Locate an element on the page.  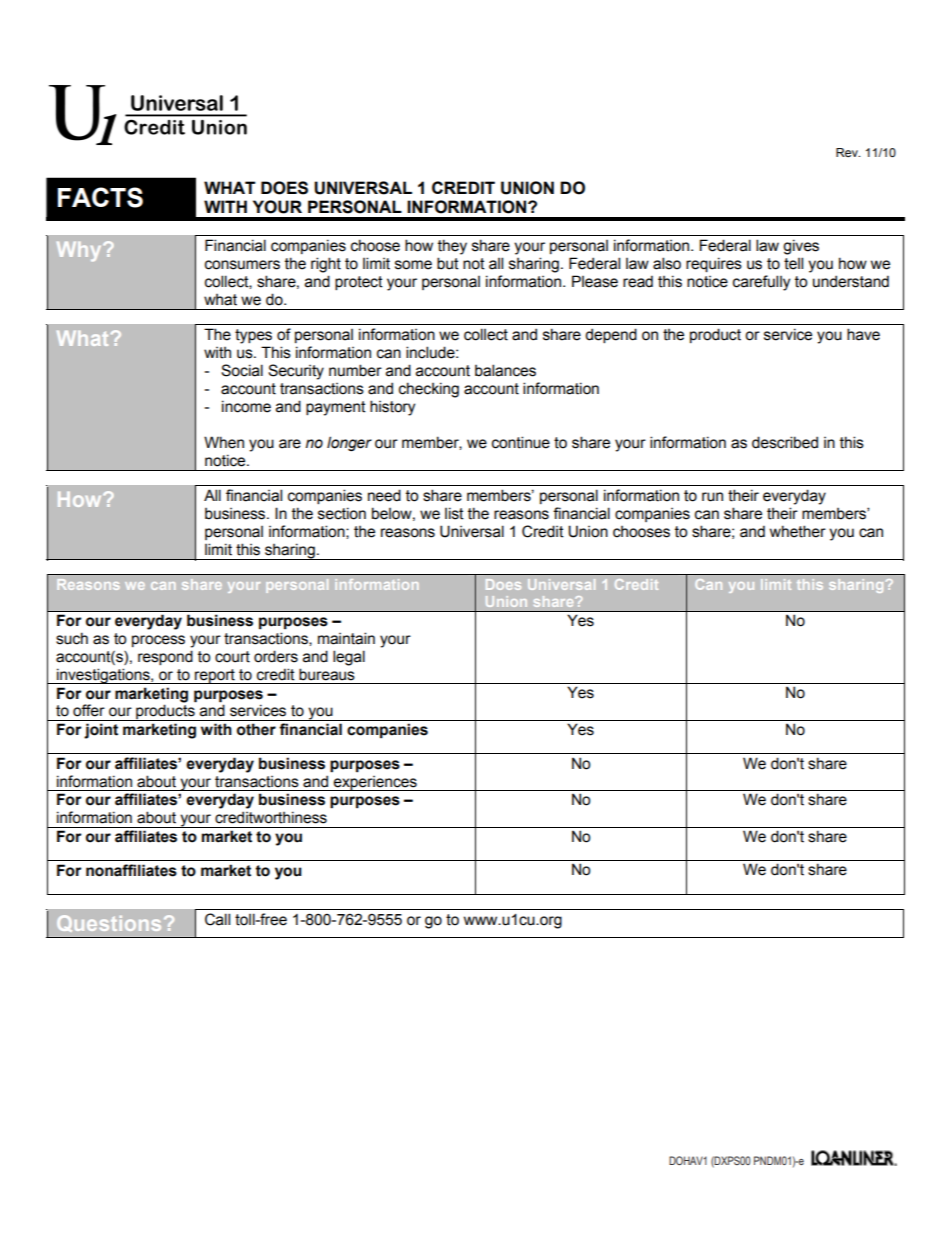
whether is located at coordinates (798, 531).
